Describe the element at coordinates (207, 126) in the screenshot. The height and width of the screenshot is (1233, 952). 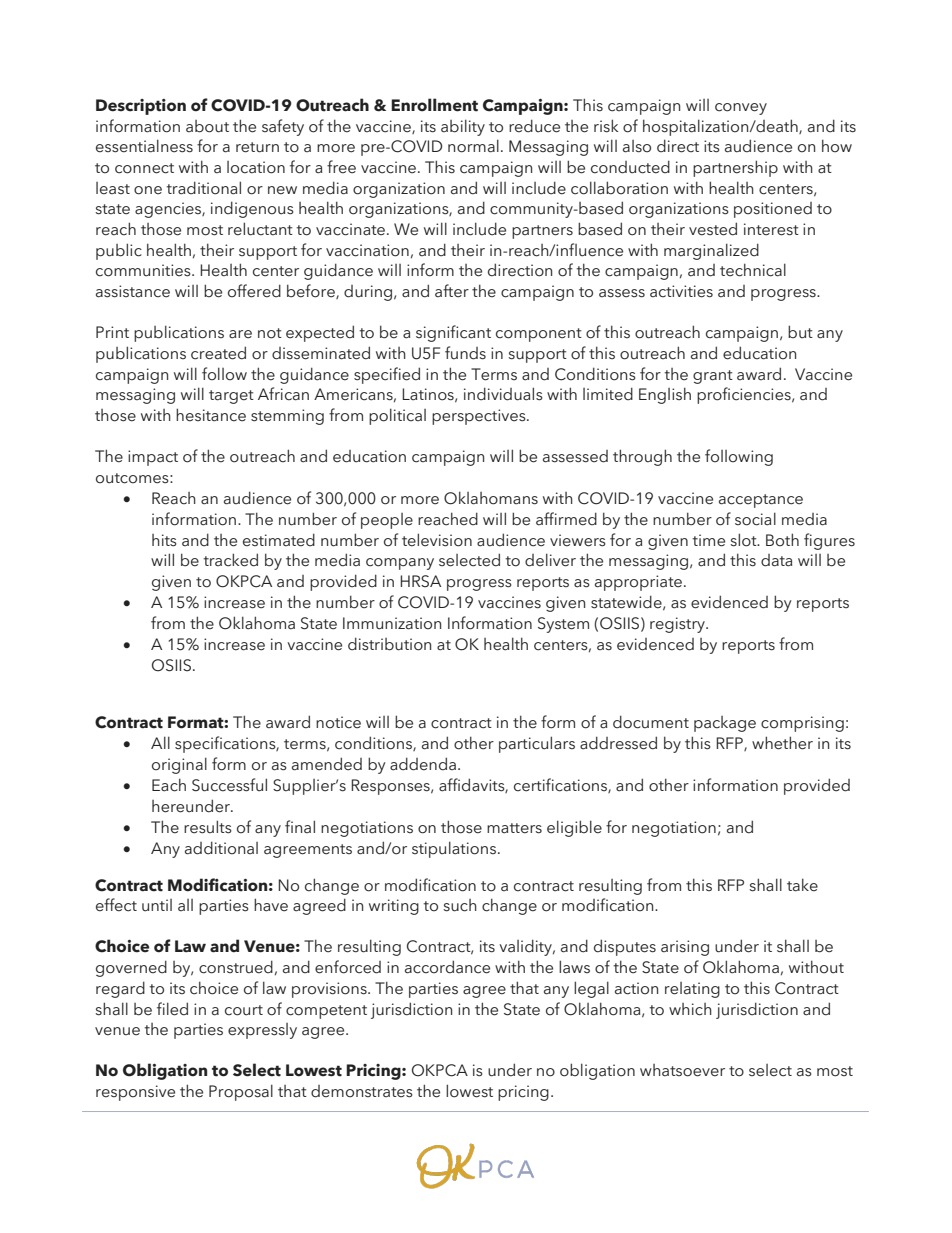
I see `about` at that location.
